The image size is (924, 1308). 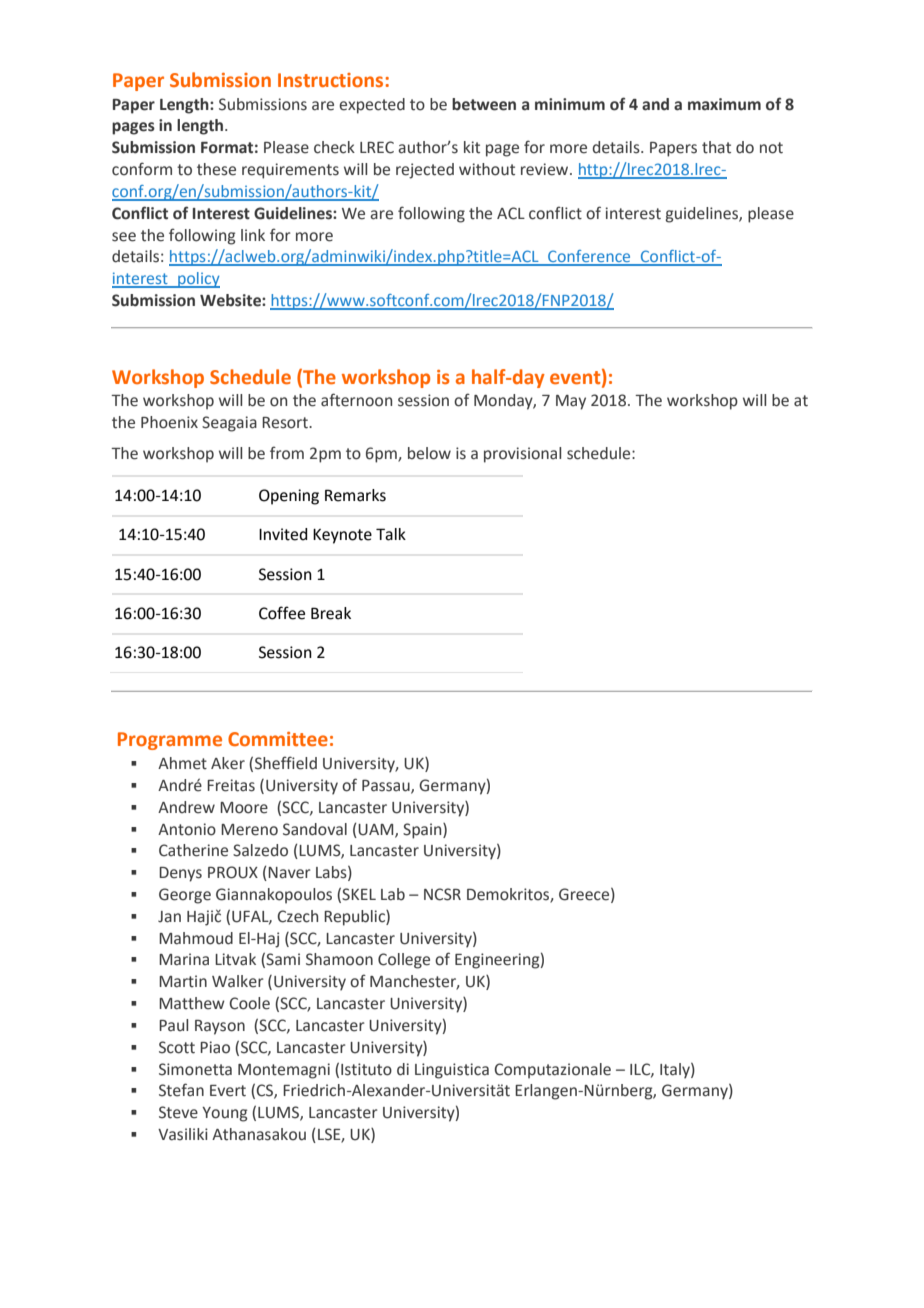 I want to click on Stefan, so click(x=181, y=1090).
